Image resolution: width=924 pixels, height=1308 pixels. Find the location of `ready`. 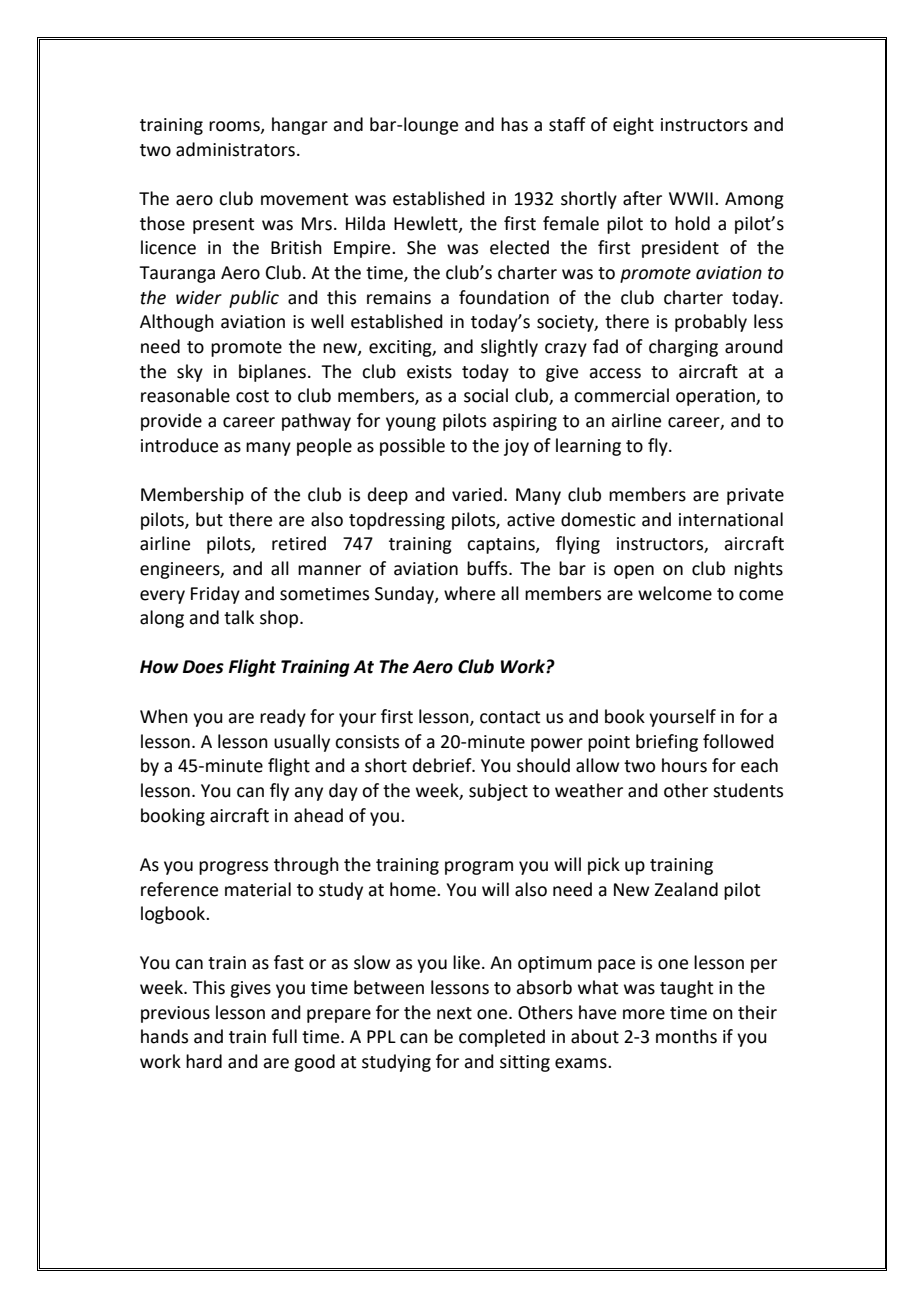

ready is located at coordinates (283, 718).
